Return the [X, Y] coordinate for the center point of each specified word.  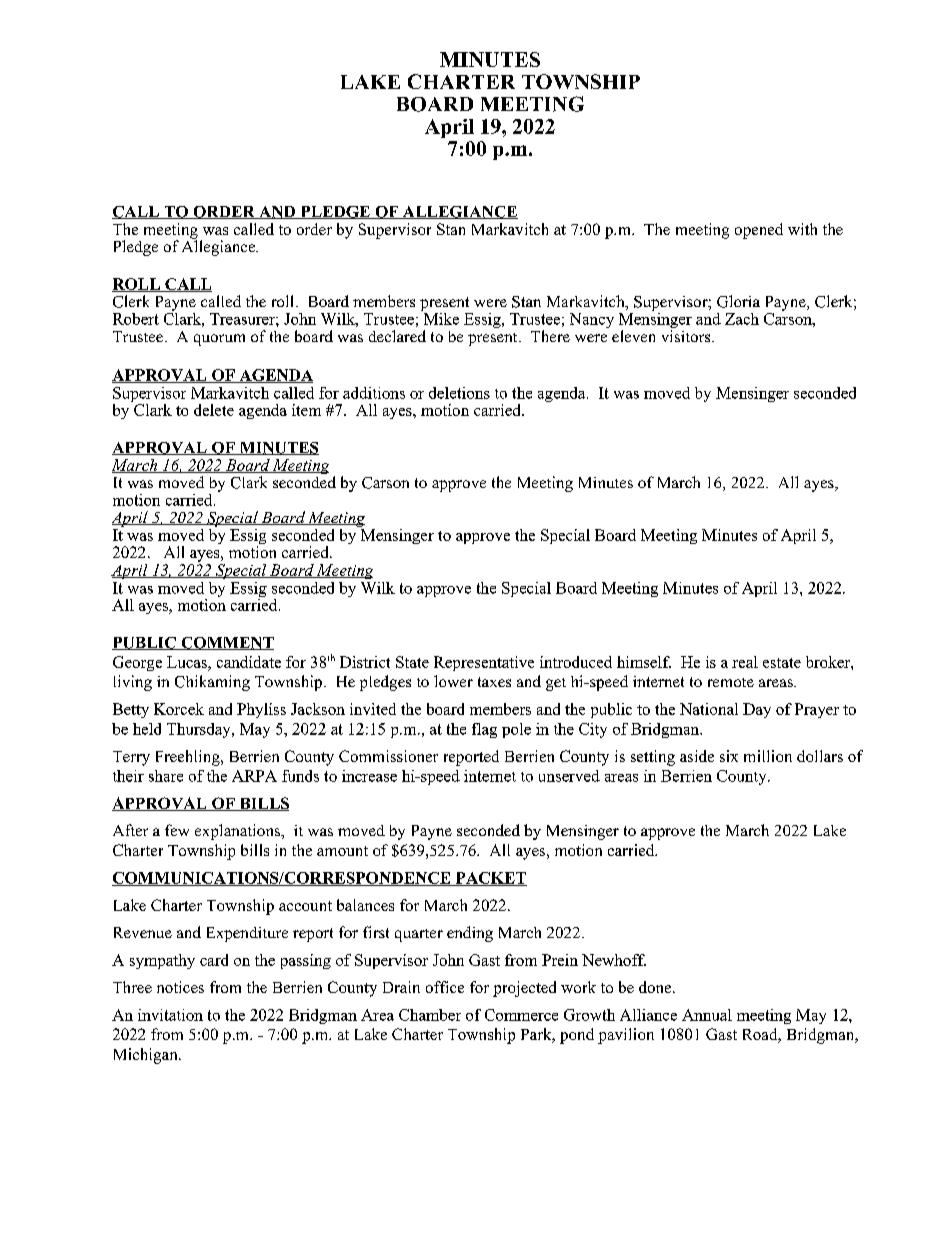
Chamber [430, 1015]
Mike [440, 317]
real [745, 662]
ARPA [254, 776]
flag [484, 730]
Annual [707, 1015]
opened [759, 231]
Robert [136, 319]
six [729, 756]
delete [214, 410]
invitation [170, 1015]
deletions [459, 393]
